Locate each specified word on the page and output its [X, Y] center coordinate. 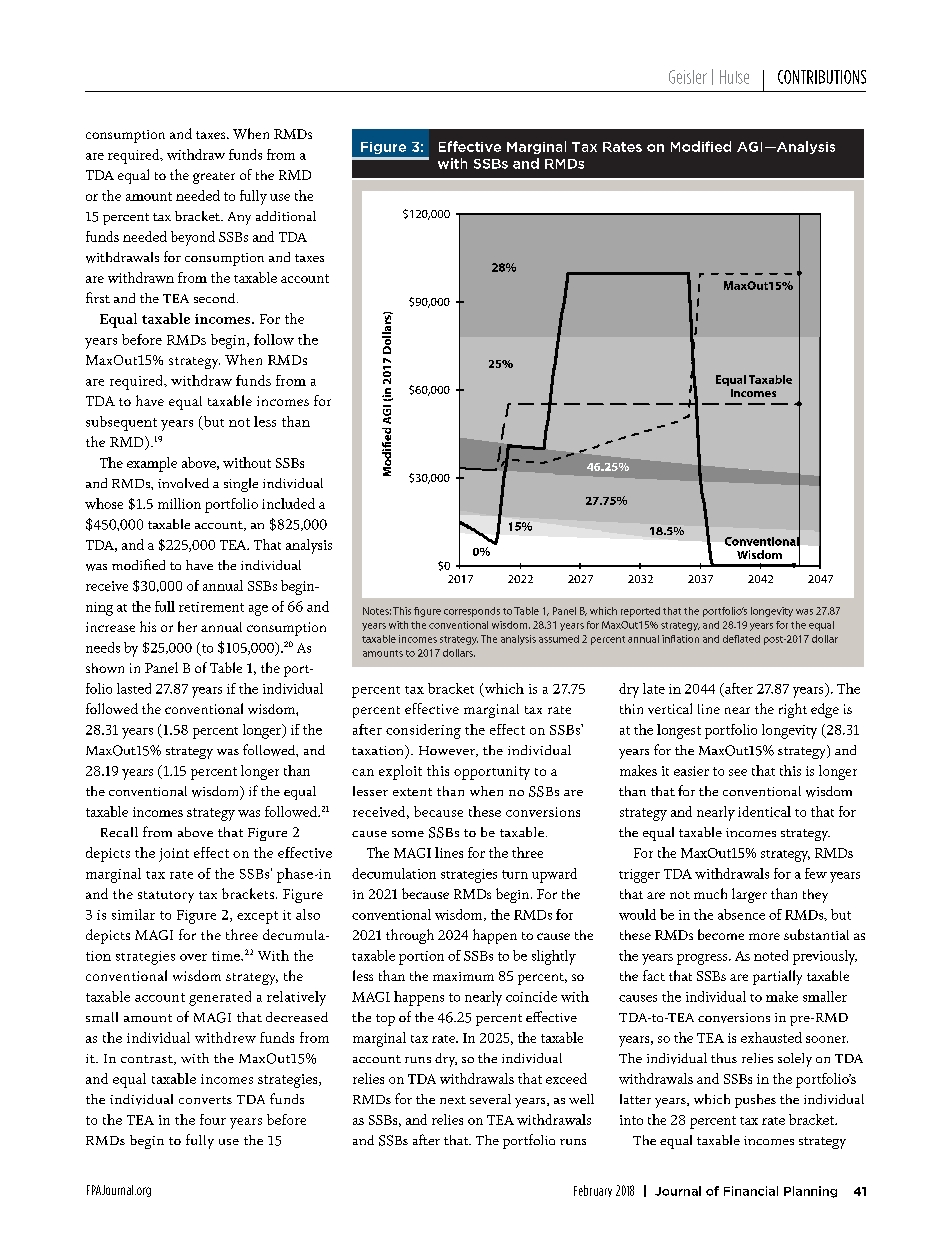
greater [214, 178]
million [179, 503]
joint [174, 855]
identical [764, 811]
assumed [559, 639]
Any [239, 218]
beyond [193, 238]
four [213, 1119]
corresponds [472, 612]
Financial [751, 1191]
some [408, 834]
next [453, 1100]
